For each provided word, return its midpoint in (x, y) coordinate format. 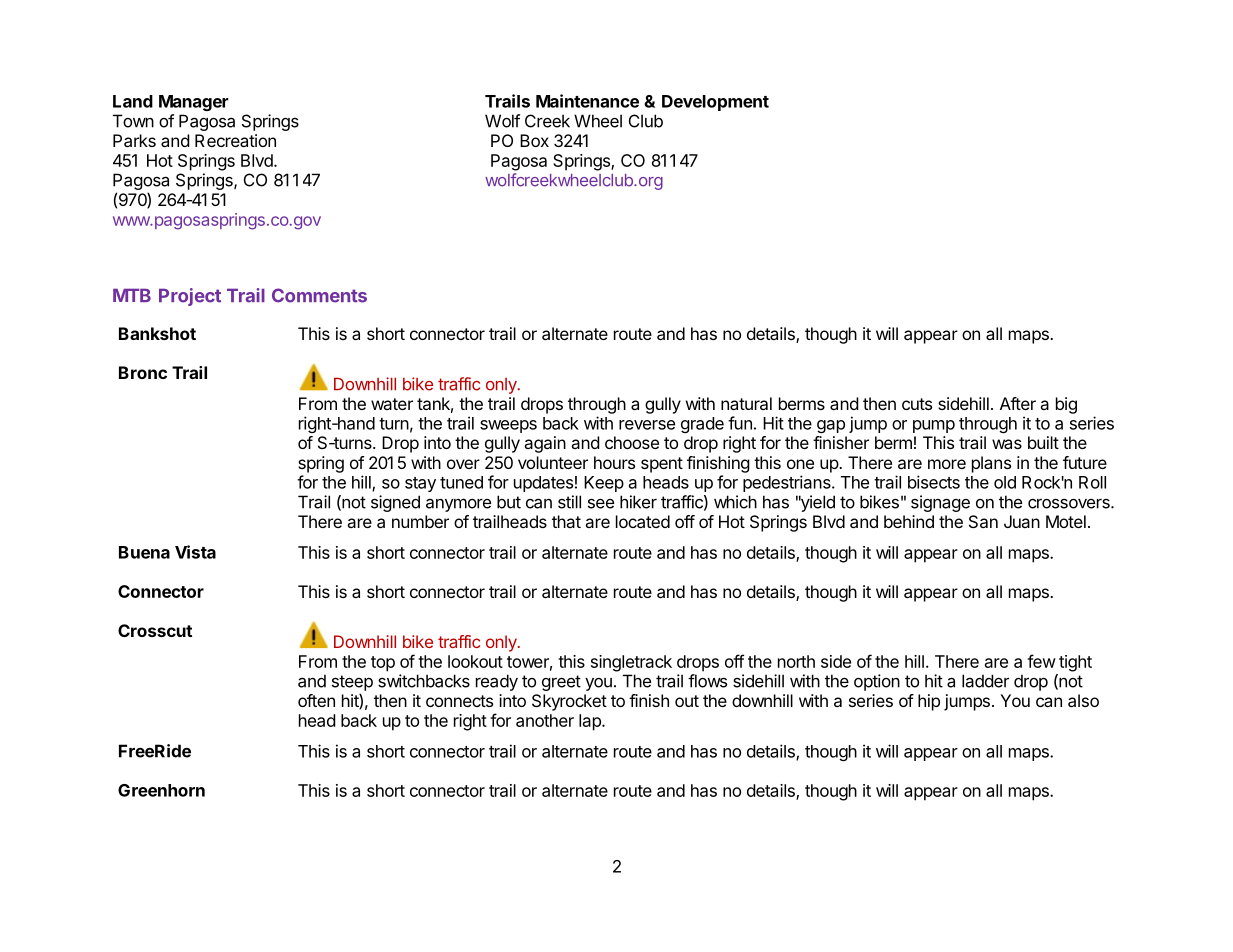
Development (715, 103)
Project (190, 297)
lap (591, 722)
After (1018, 403)
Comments (319, 295)
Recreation (235, 140)
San (983, 521)
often (316, 700)
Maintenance (587, 101)
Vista (195, 552)
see (601, 503)
